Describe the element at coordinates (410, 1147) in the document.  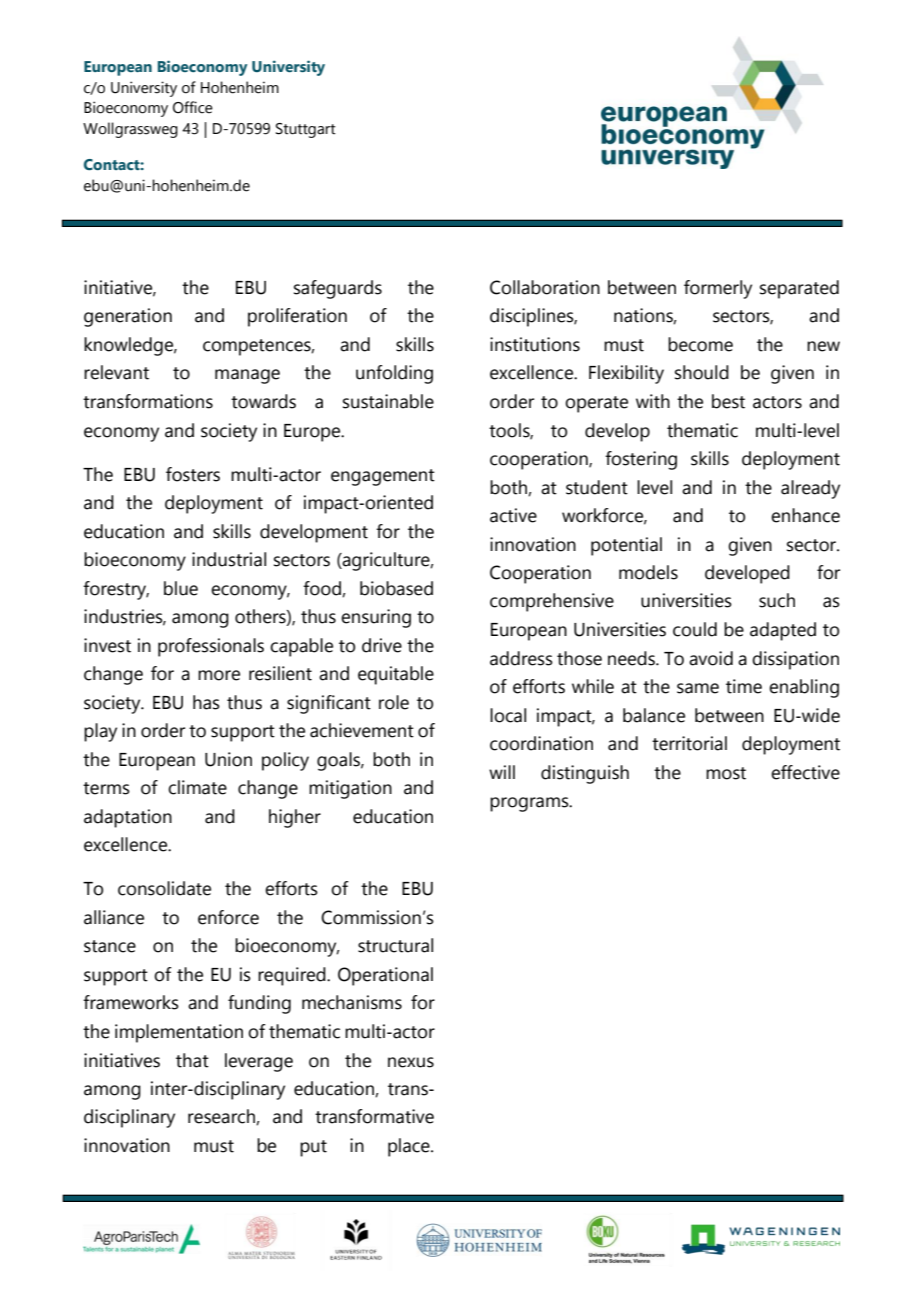
I see `place` at that location.
